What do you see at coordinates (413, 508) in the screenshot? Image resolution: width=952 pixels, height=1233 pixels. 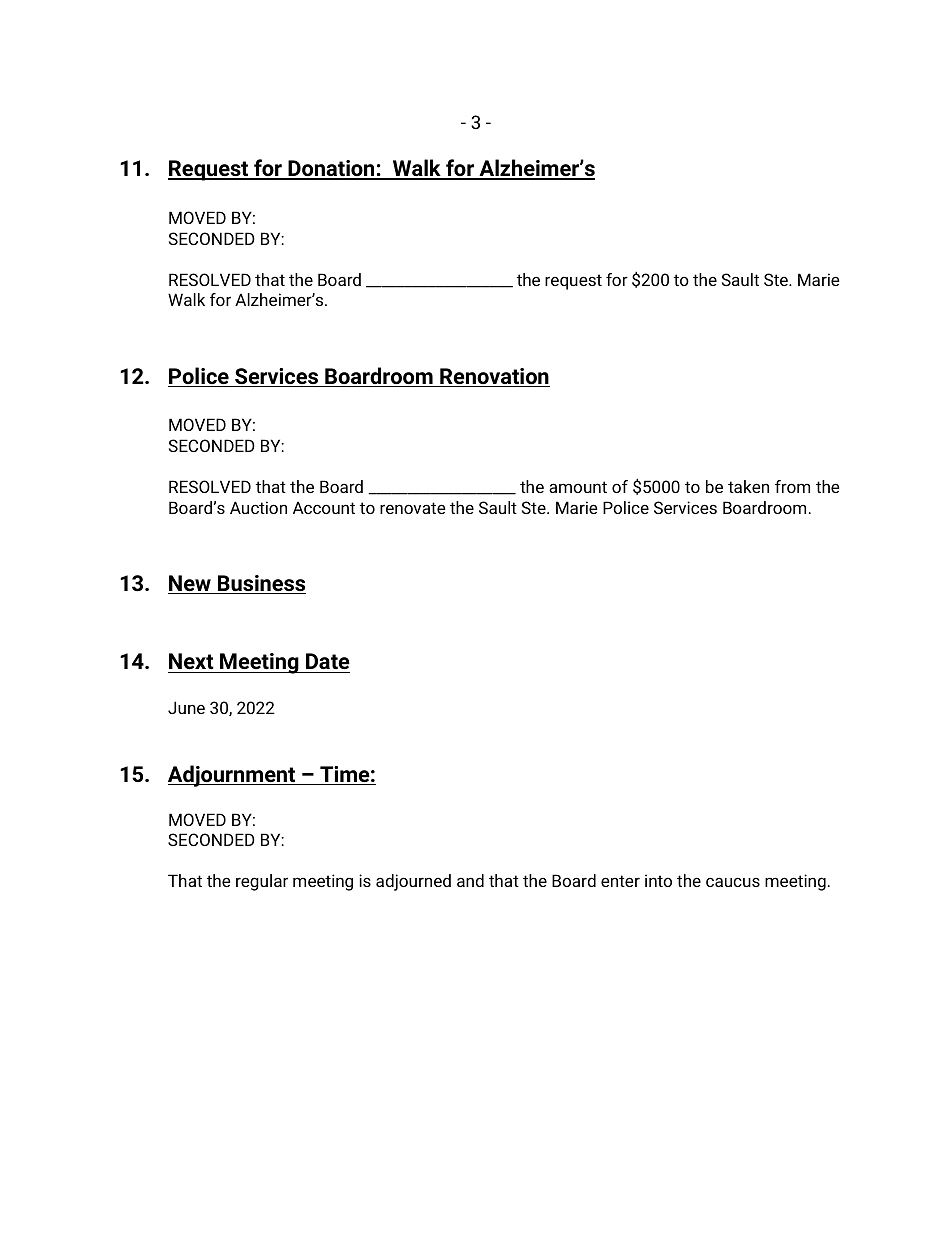 I see `renovate` at bounding box center [413, 508].
